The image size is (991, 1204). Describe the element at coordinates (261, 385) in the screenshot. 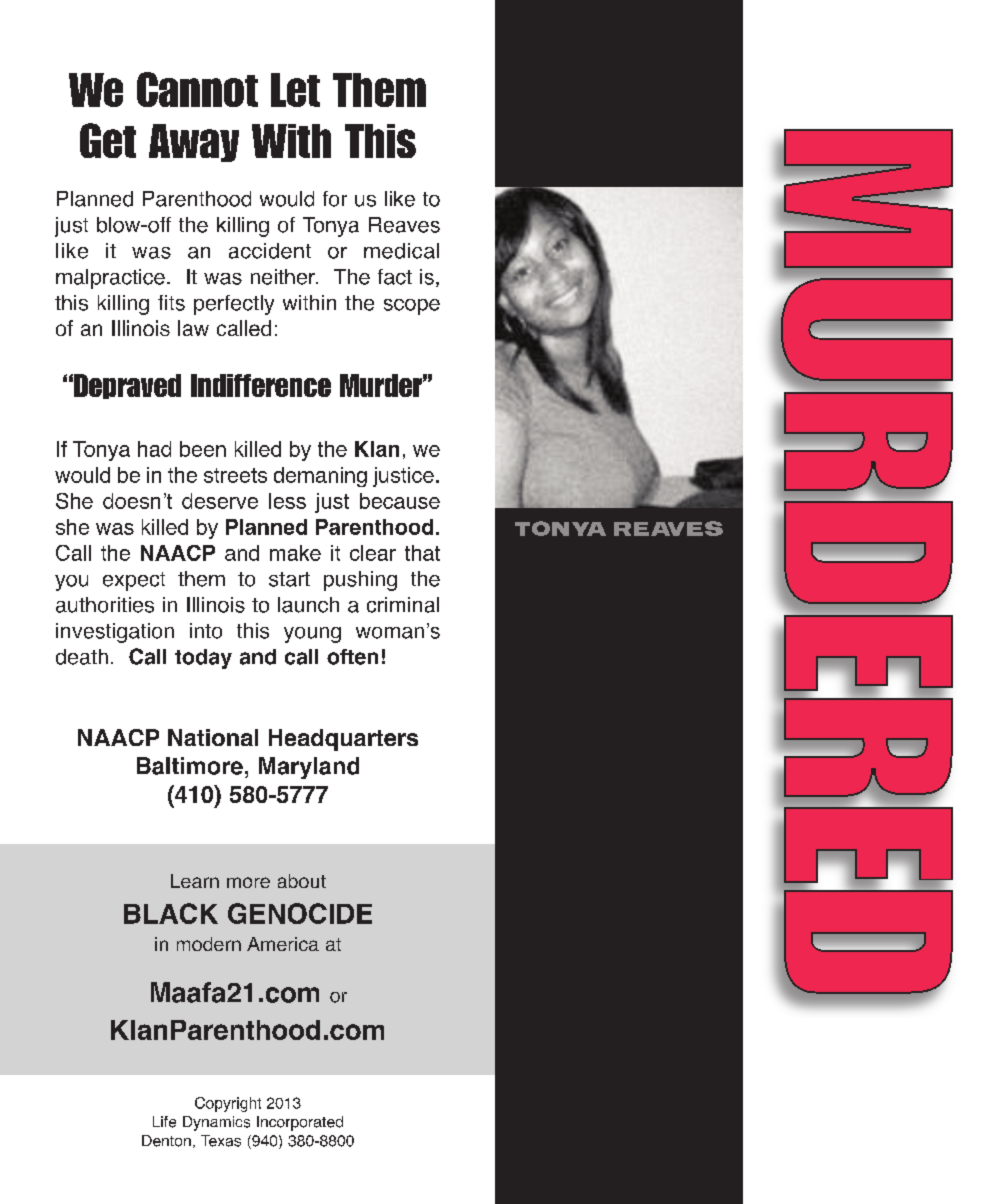

I see `Indifference` at that location.
